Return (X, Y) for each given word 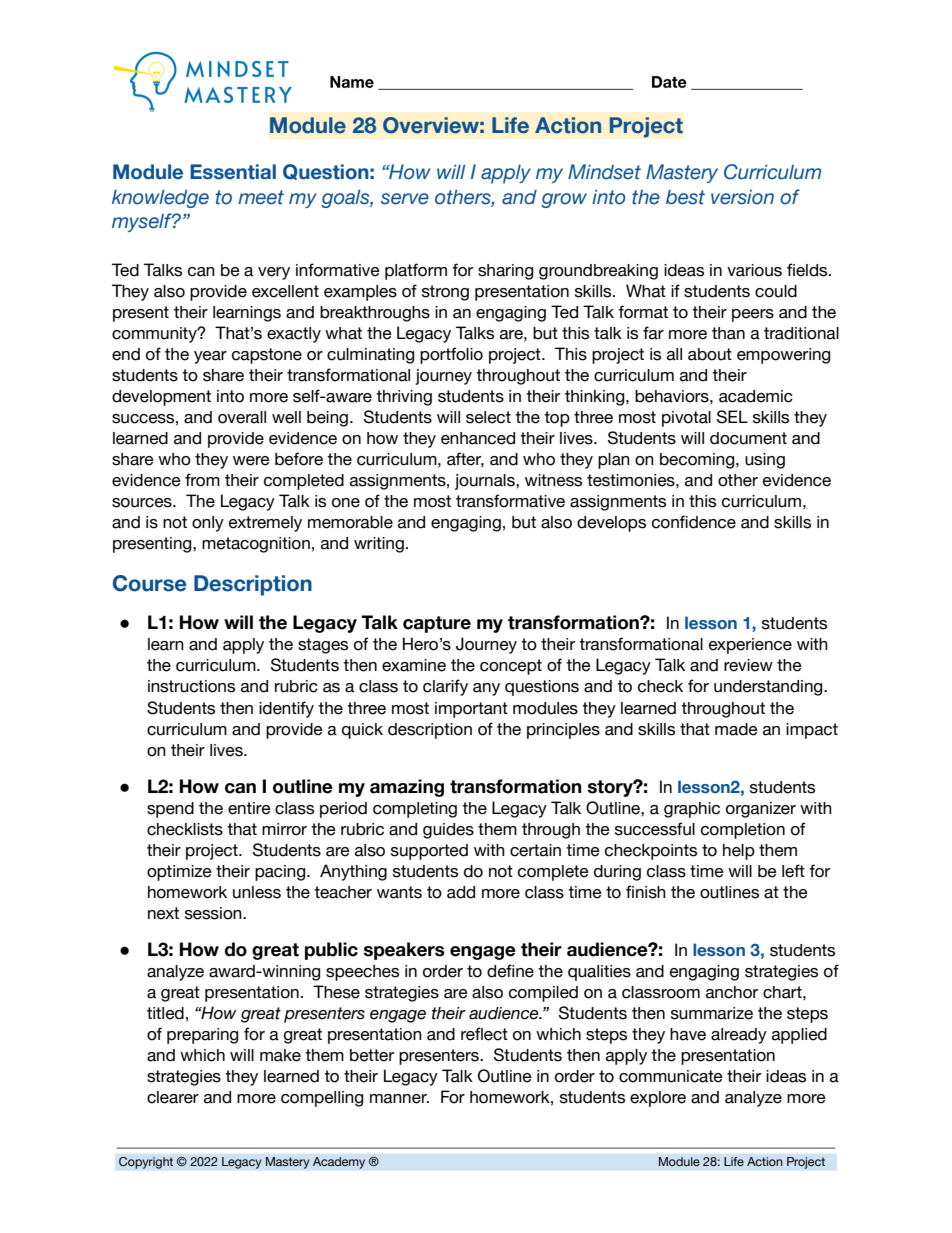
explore (658, 1099)
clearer (173, 1097)
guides (448, 831)
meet (261, 197)
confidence (694, 522)
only (208, 524)
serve (405, 199)
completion (743, 831)
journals (486, 482)
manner (399, 1099)
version (742, 197)
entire (249, 808)
